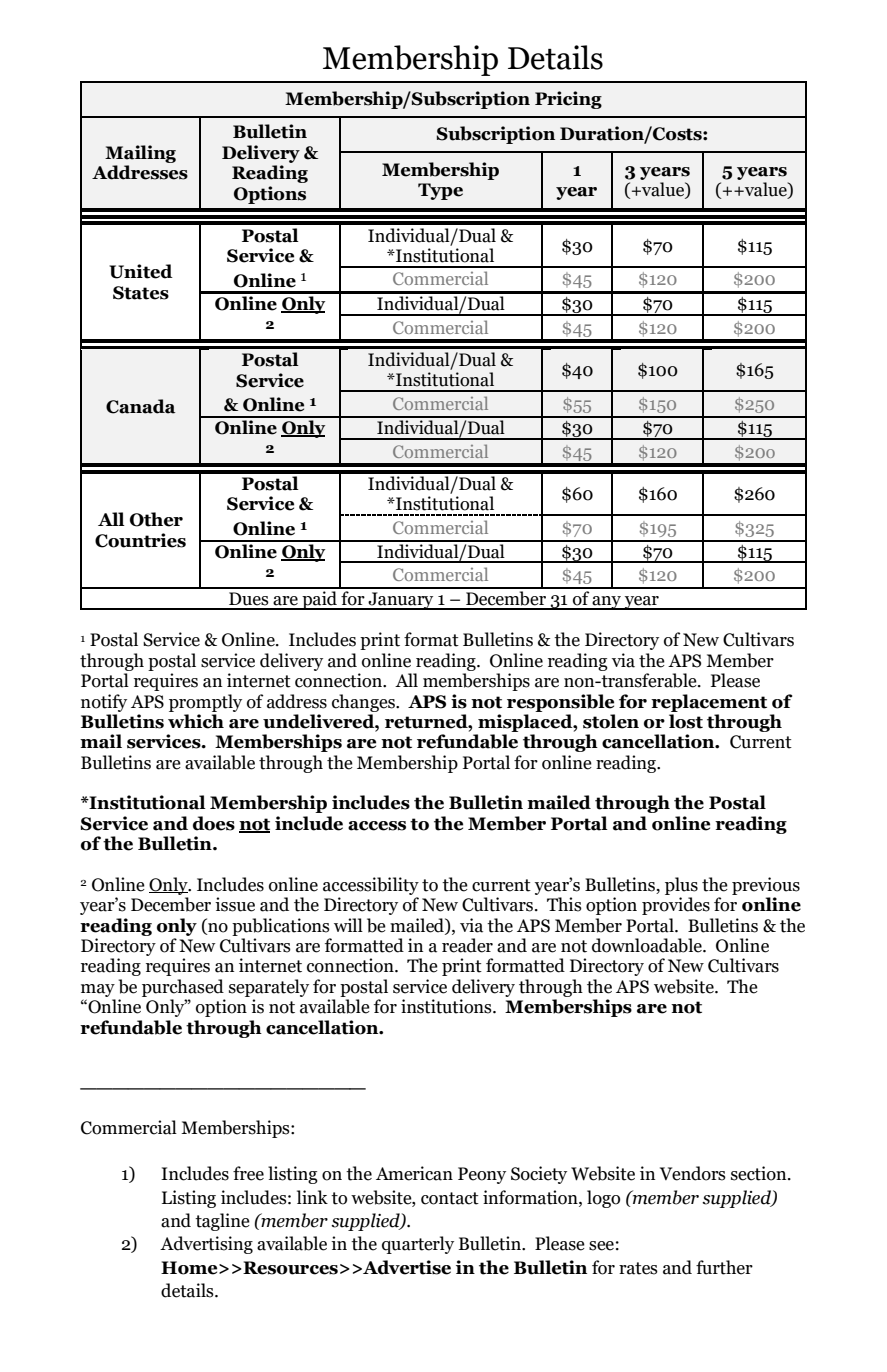 The height and width of the image is (1372, 887). I want to click on Type, so click(440, 191).
